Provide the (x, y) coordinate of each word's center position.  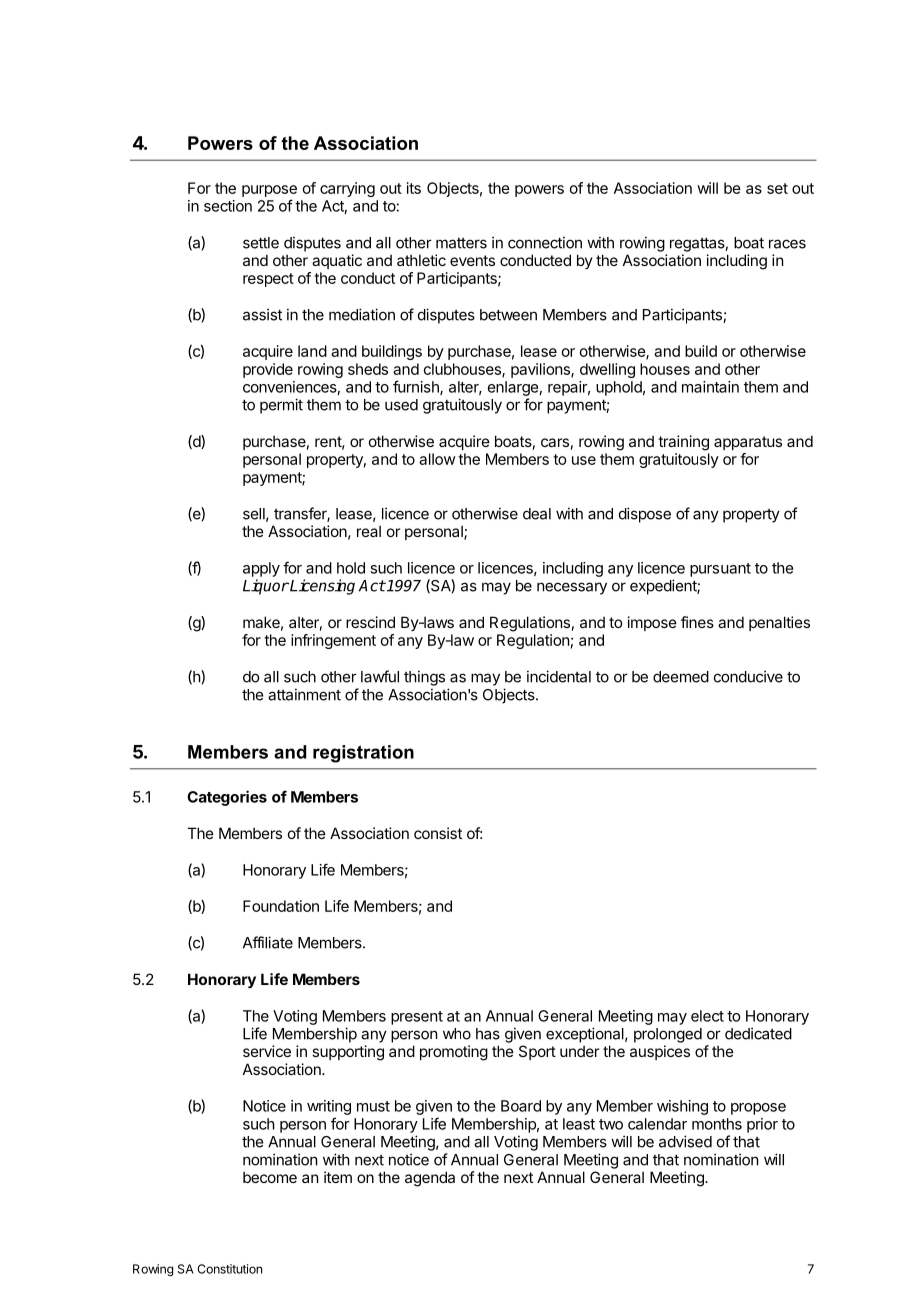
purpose (269, 191)
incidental (559, 676)
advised (685, 1141)
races (787, 244)
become (270, 1177)
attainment (304, 694)
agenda (430, 1179)
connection (545, 242)
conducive (748, 676)
